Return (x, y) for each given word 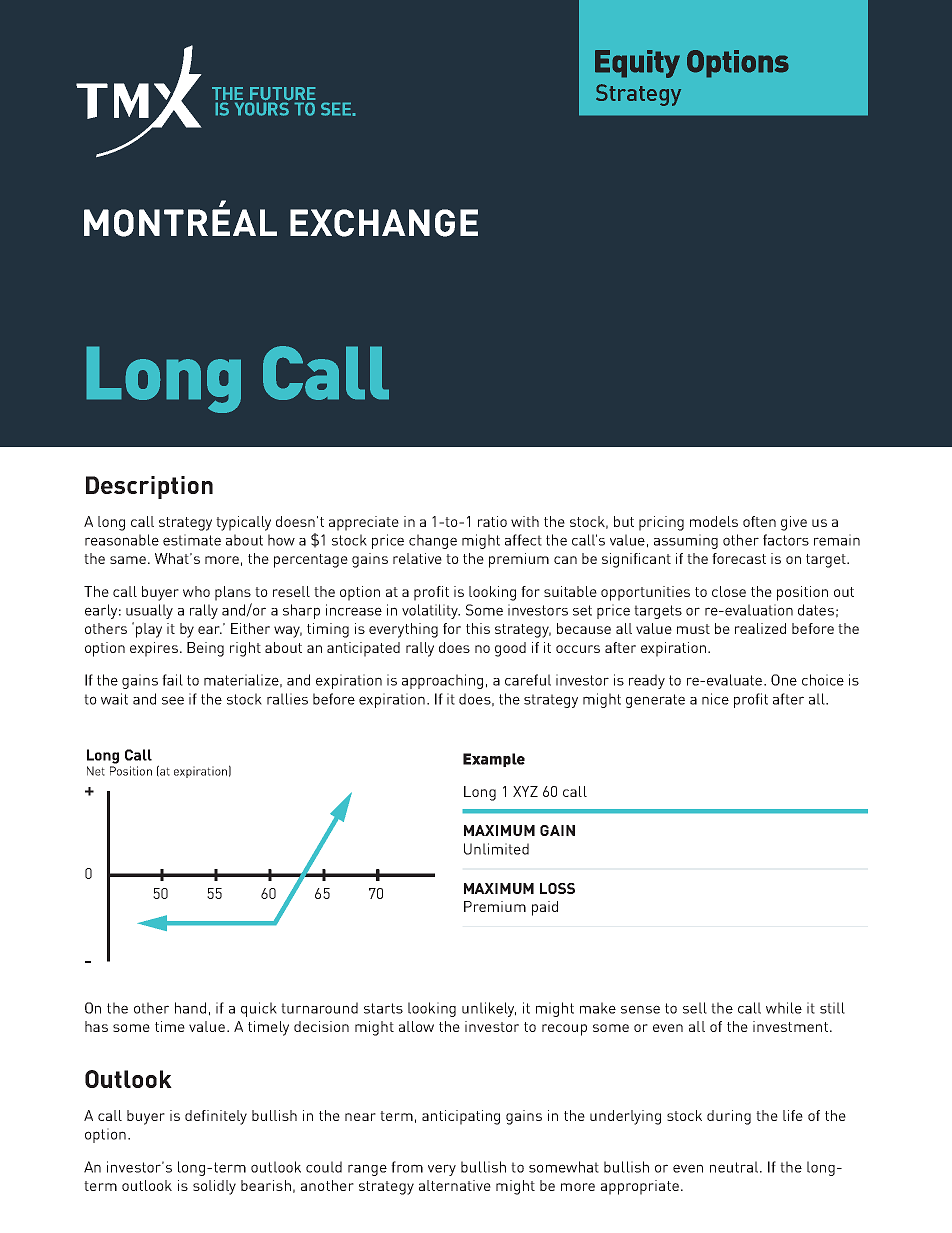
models (714, 521)
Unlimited (496, 849)
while (784, 1008)
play (149, 630)
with (525, 521)
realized (760, 628)
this (478, 628)
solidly (214, 1187)
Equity (637, 64)
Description (149, 487)
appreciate (364, 523)
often (759, 521)
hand (190, 1008)
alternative (455, 1185)
